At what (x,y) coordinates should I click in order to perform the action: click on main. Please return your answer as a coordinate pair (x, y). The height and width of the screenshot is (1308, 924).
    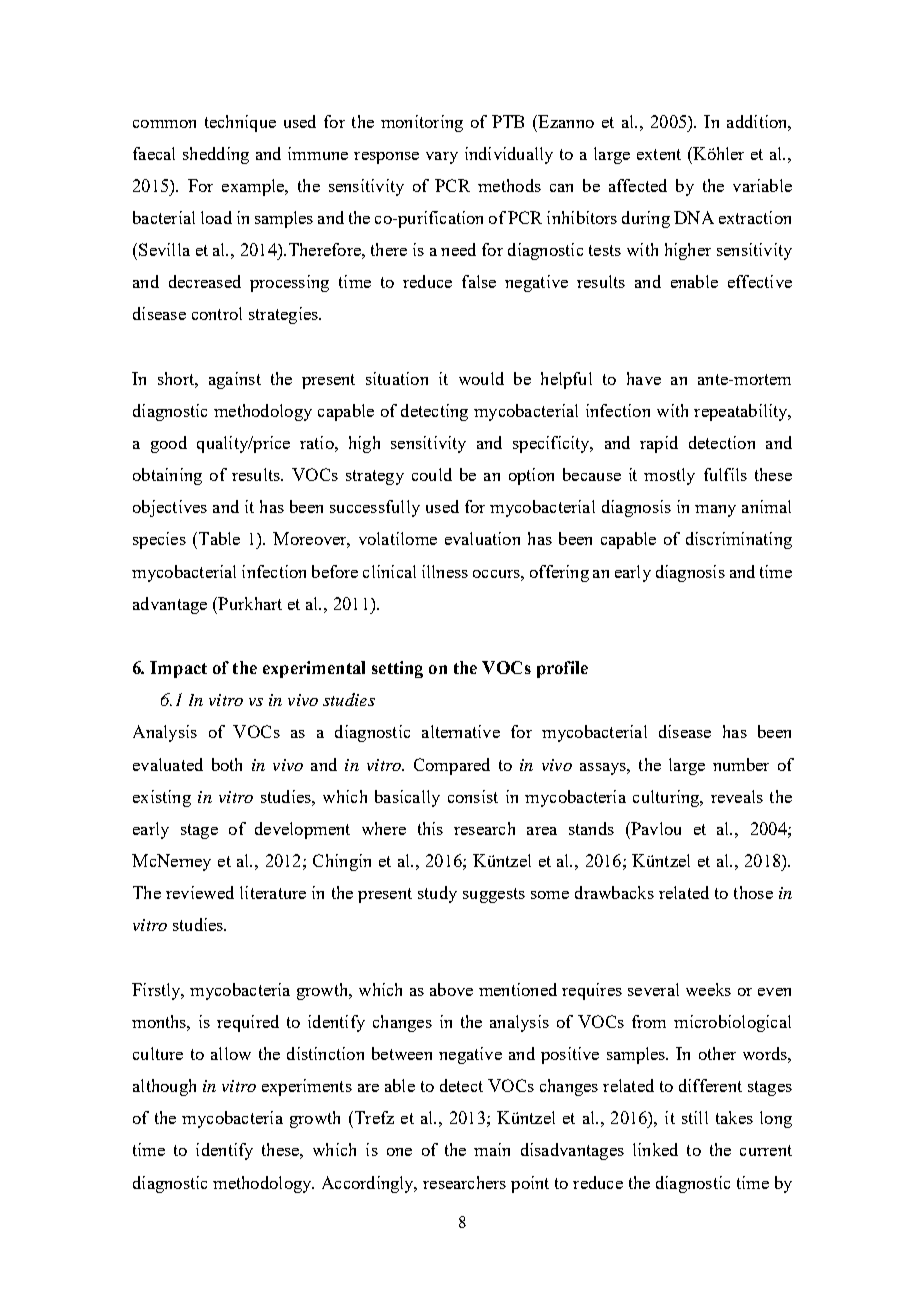
    Looking at the image, I should click on (492, 1149).
